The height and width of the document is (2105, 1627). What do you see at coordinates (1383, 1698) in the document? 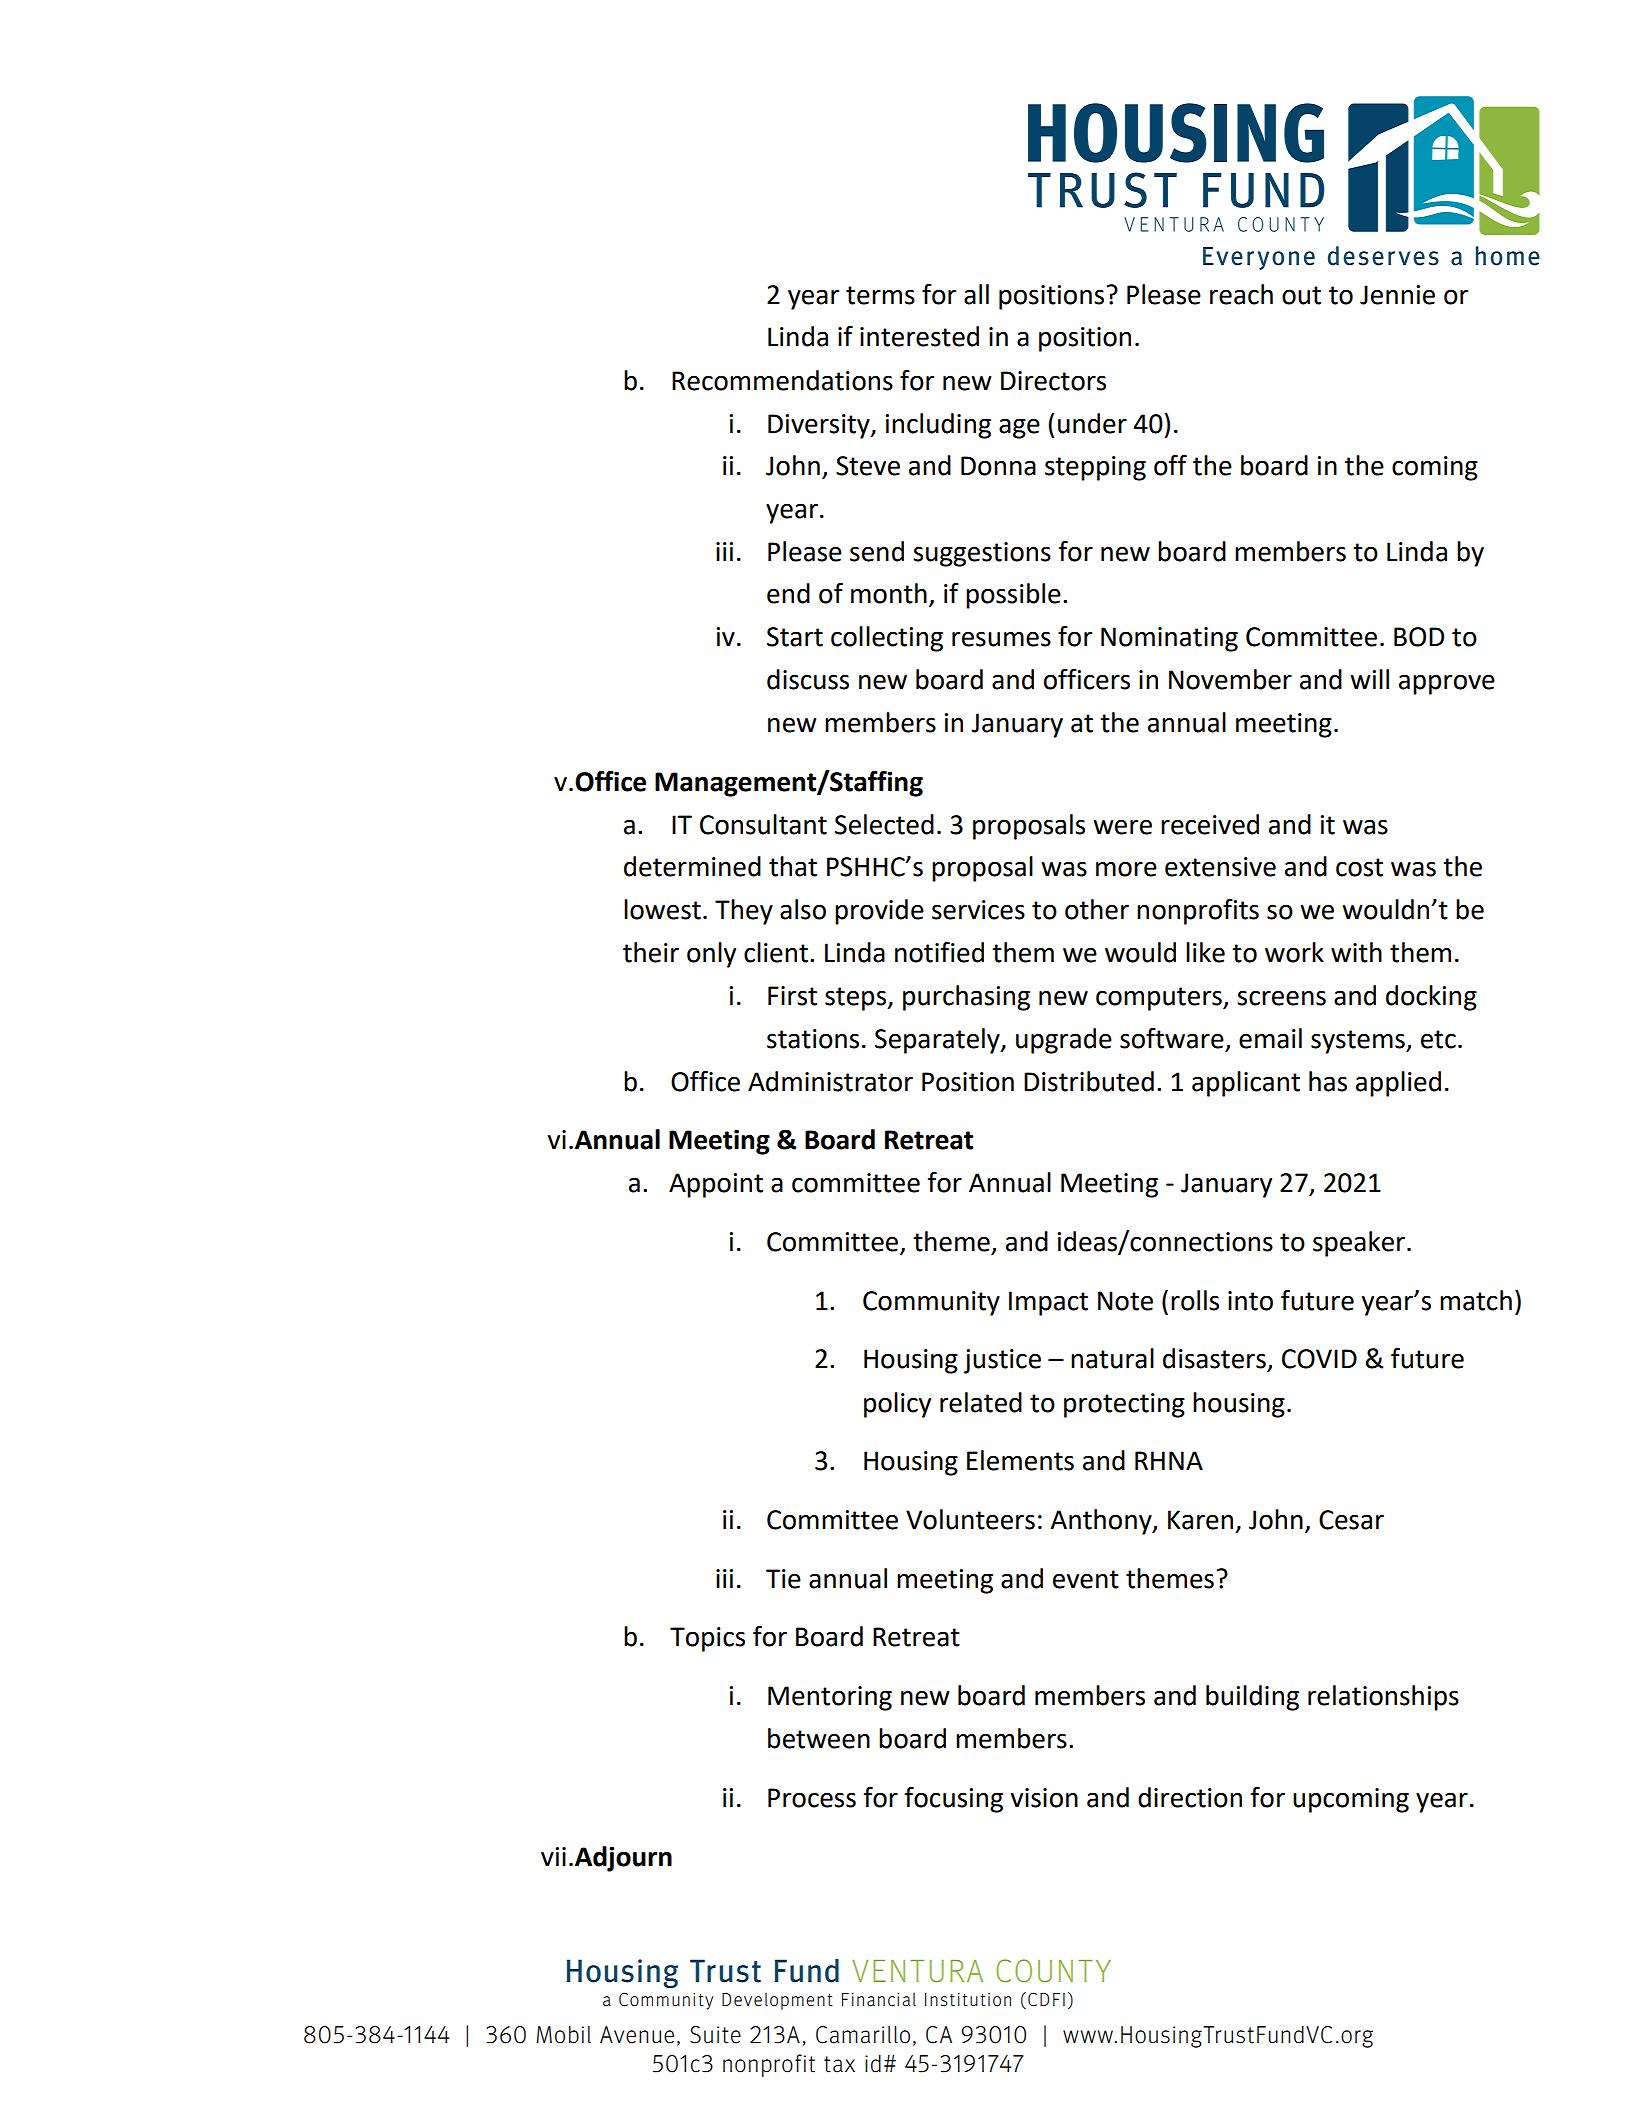
I see `relationships` at bounding box center [1383, 1698].
